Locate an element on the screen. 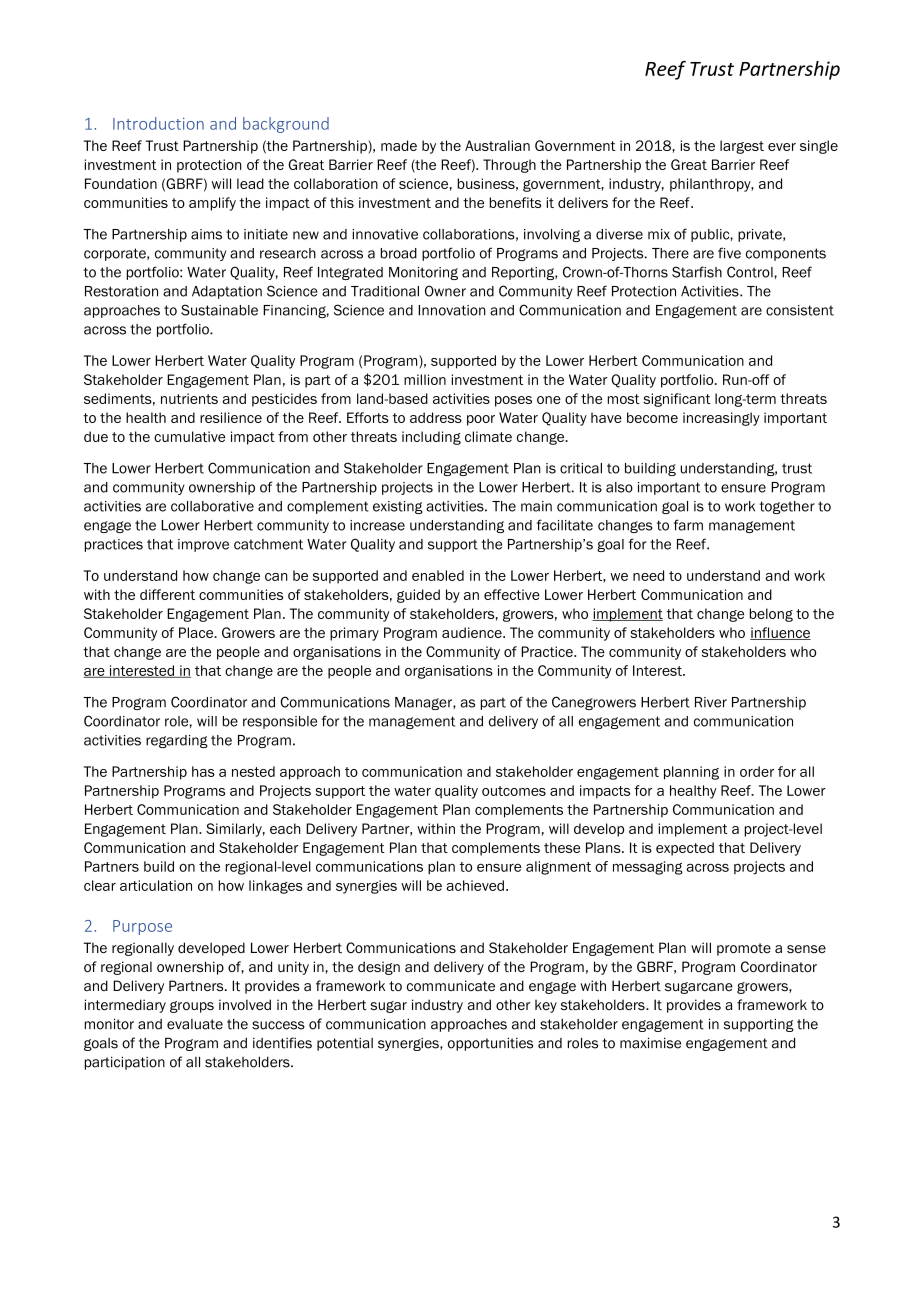 The image size is (924, 1308). largest is located at coordinates (742, 147).
